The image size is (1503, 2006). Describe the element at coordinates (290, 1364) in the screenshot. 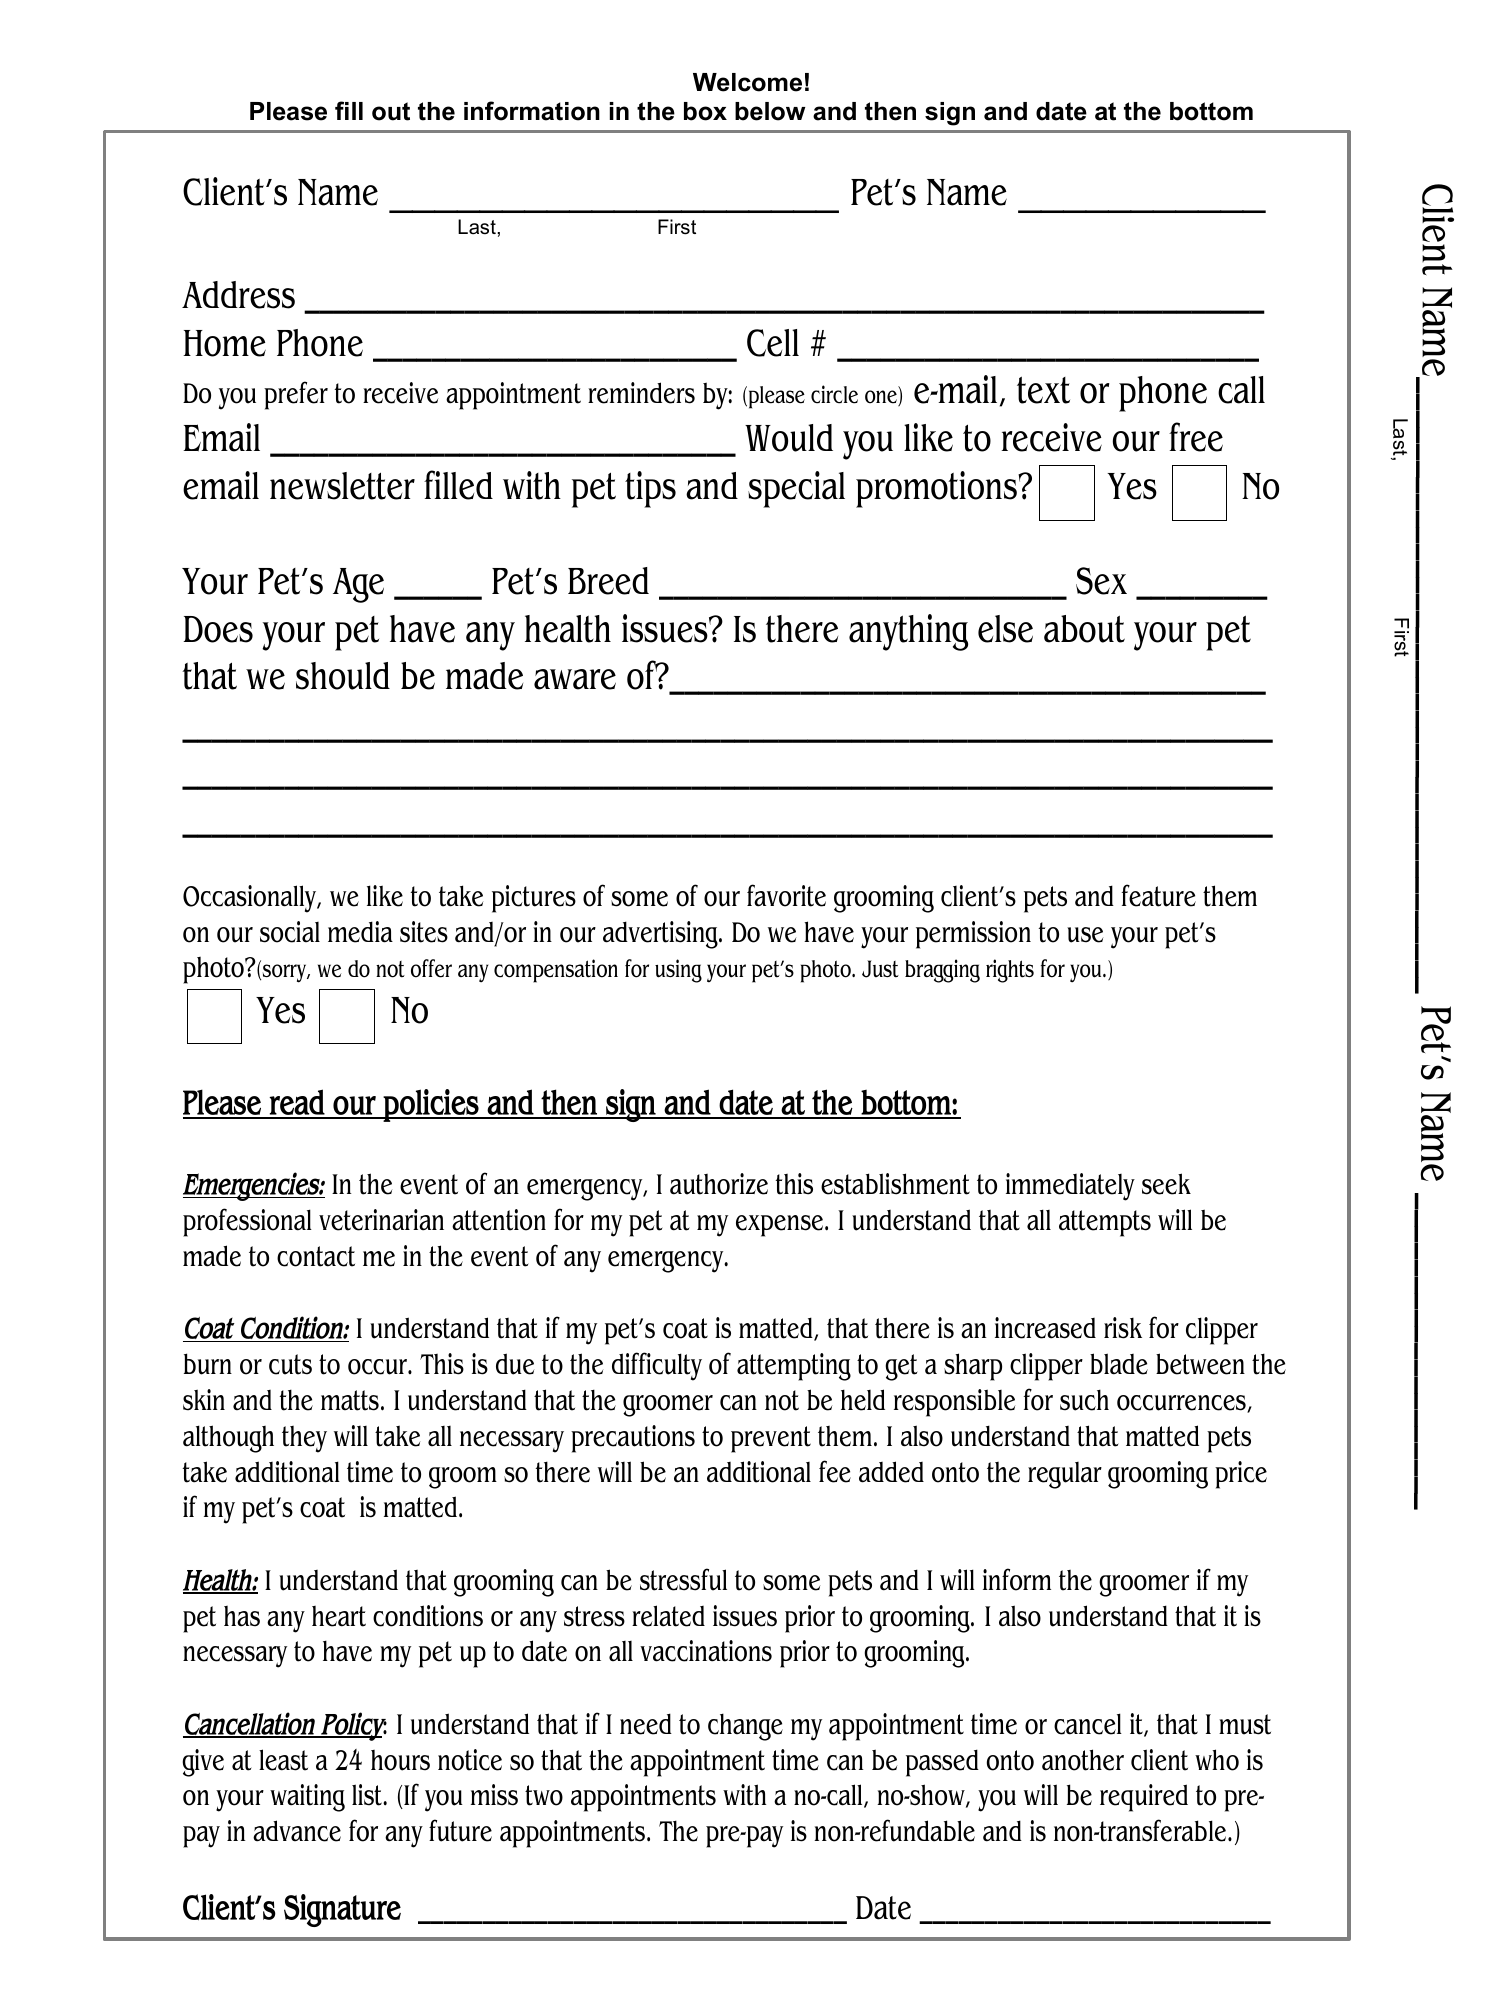

I see `cuts` at that location.
